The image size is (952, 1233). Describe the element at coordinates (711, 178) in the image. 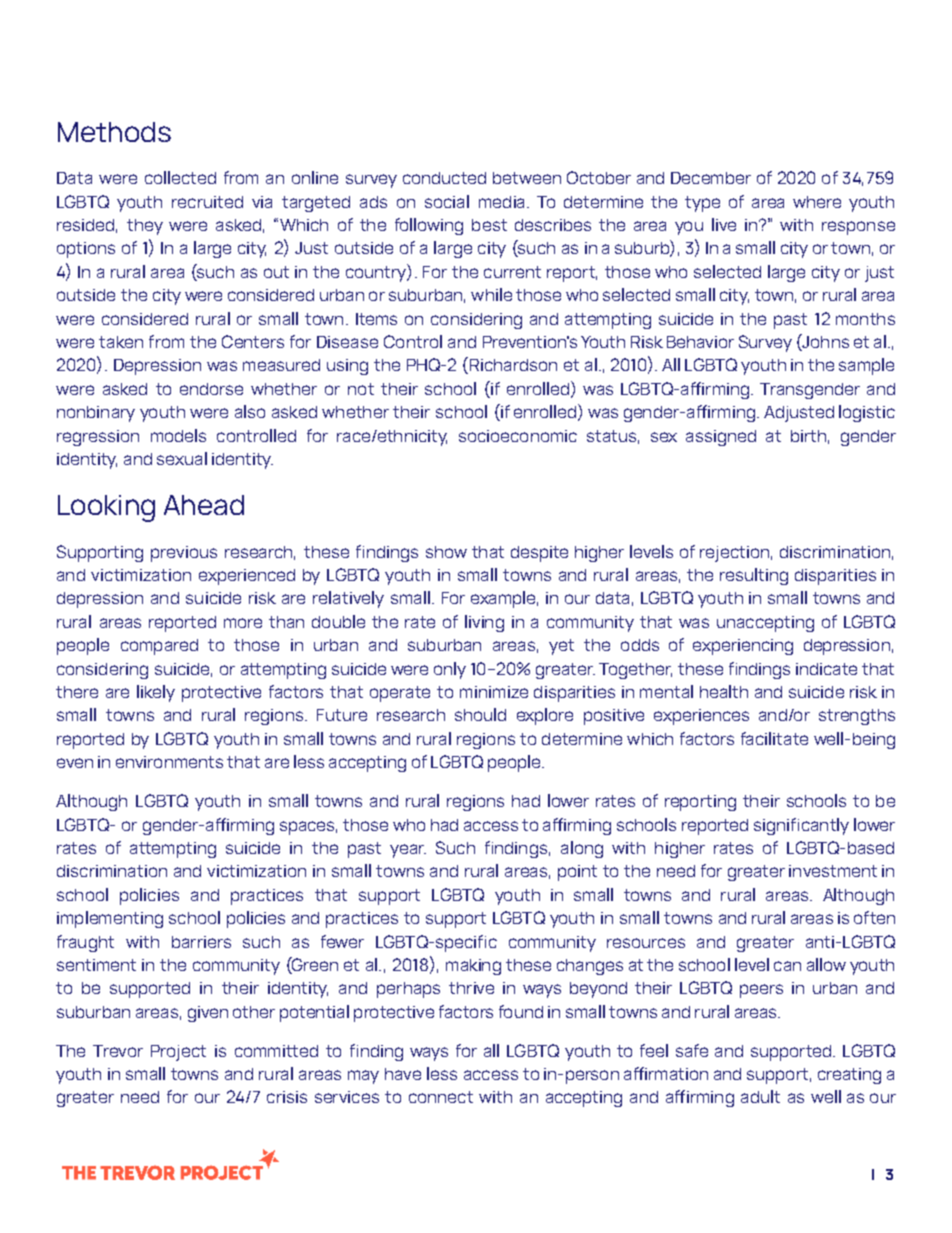

I see `December` at that location.
